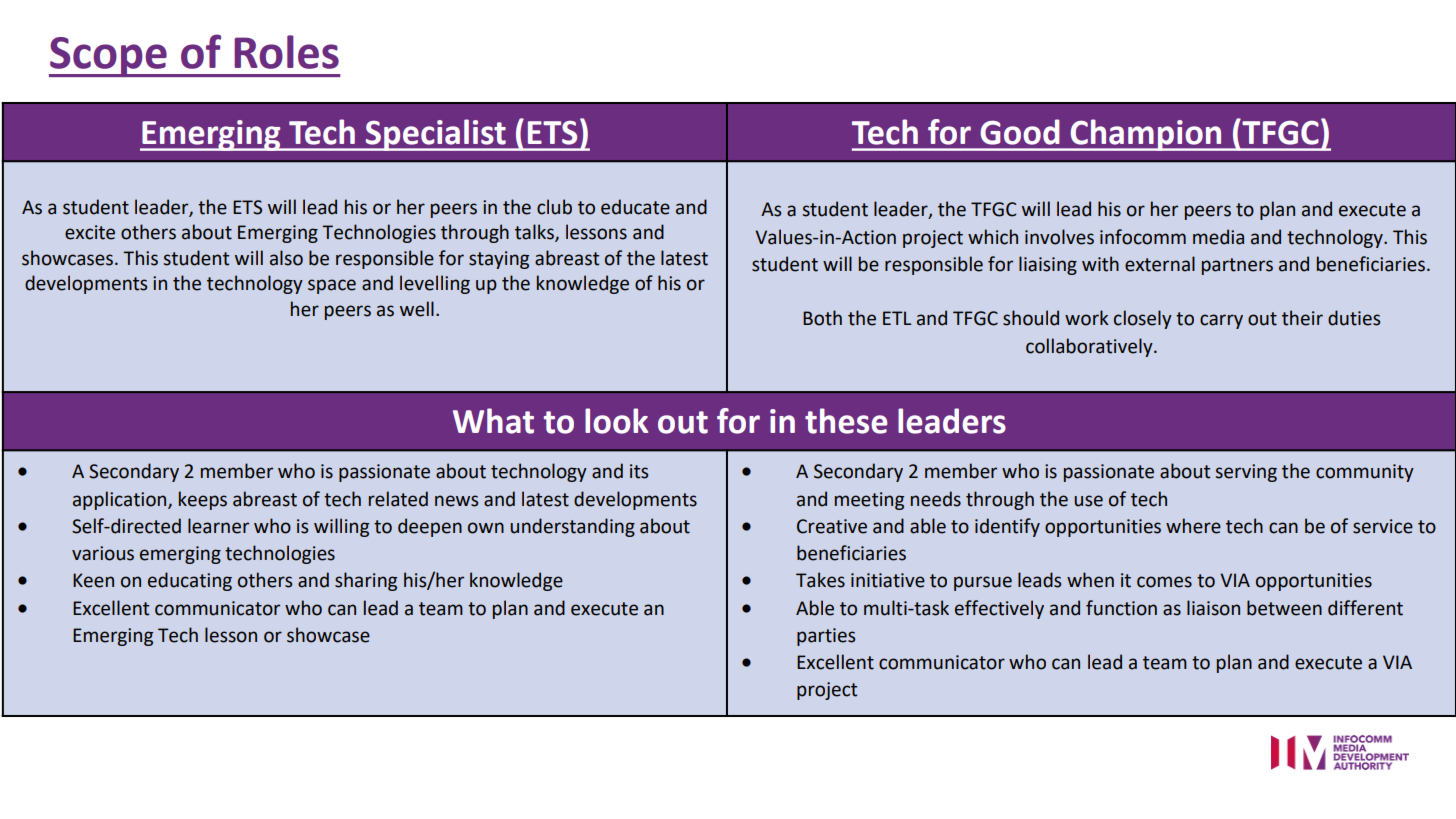 Image resolution: width=1456 pixels, height=819 pixels. Describe the element at coordinates (635, 207) in the image. I see `educate` at that location.
